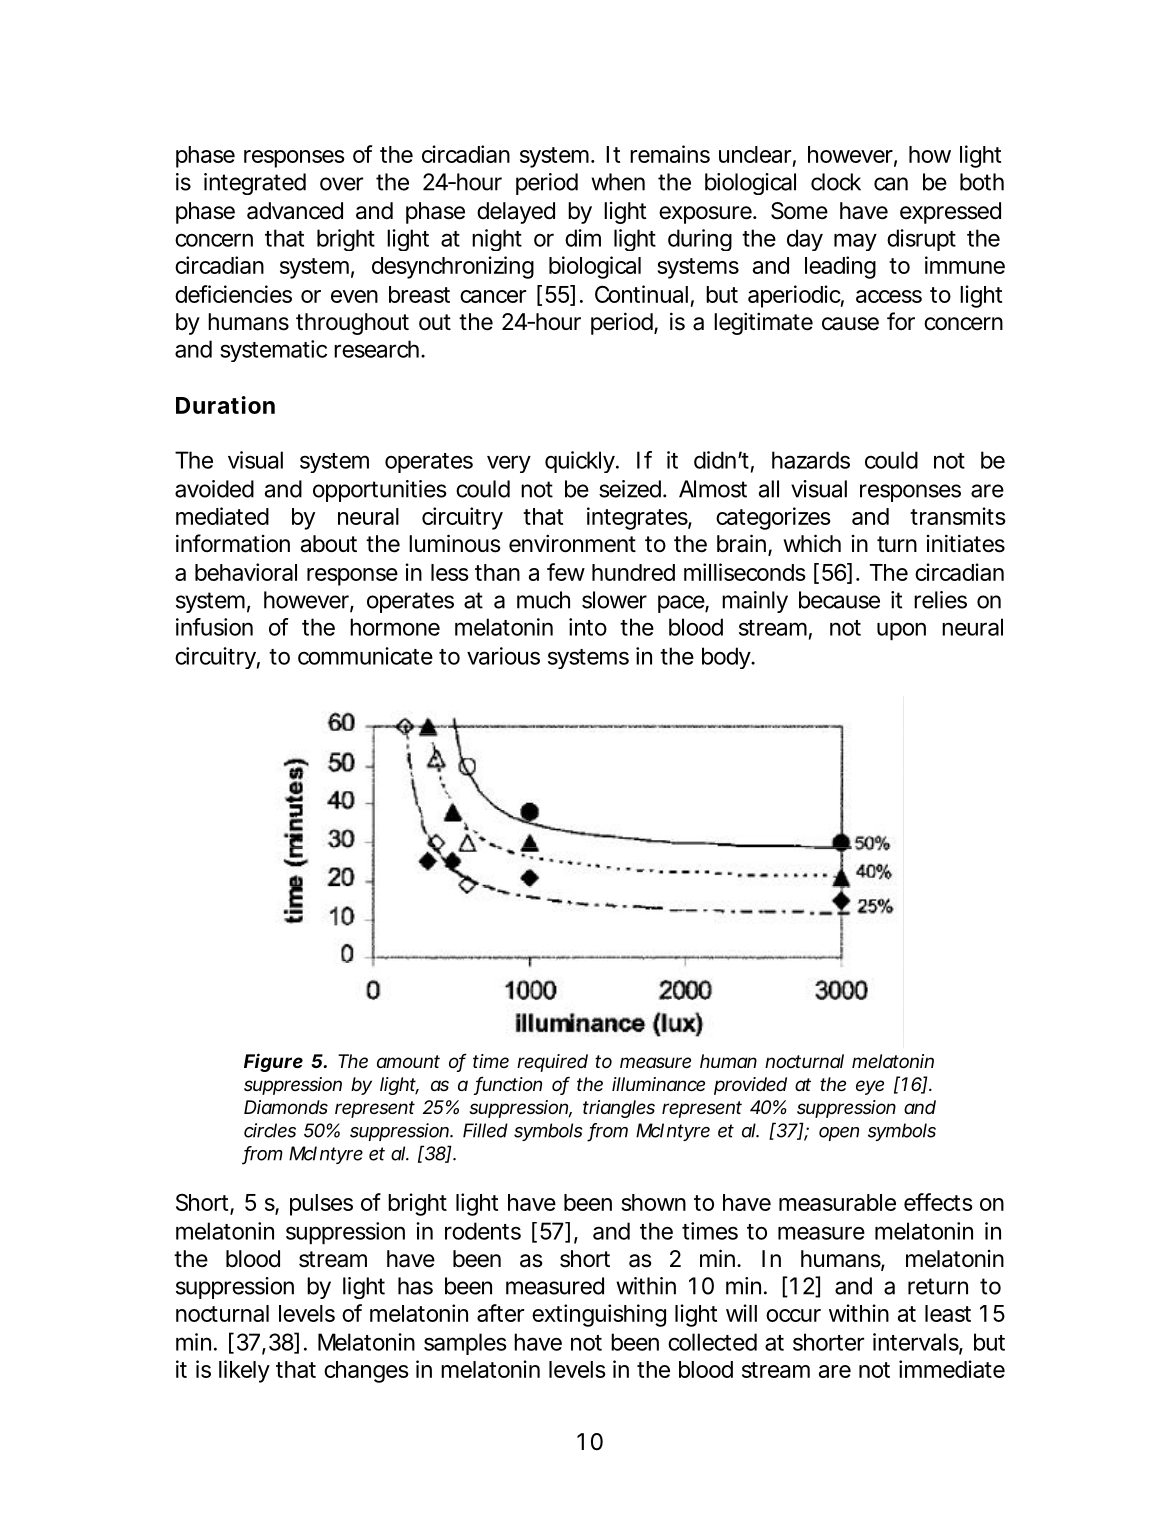 This screenshot has width=1176, height=1522. I want to click on eye, so click(870, 1087).
